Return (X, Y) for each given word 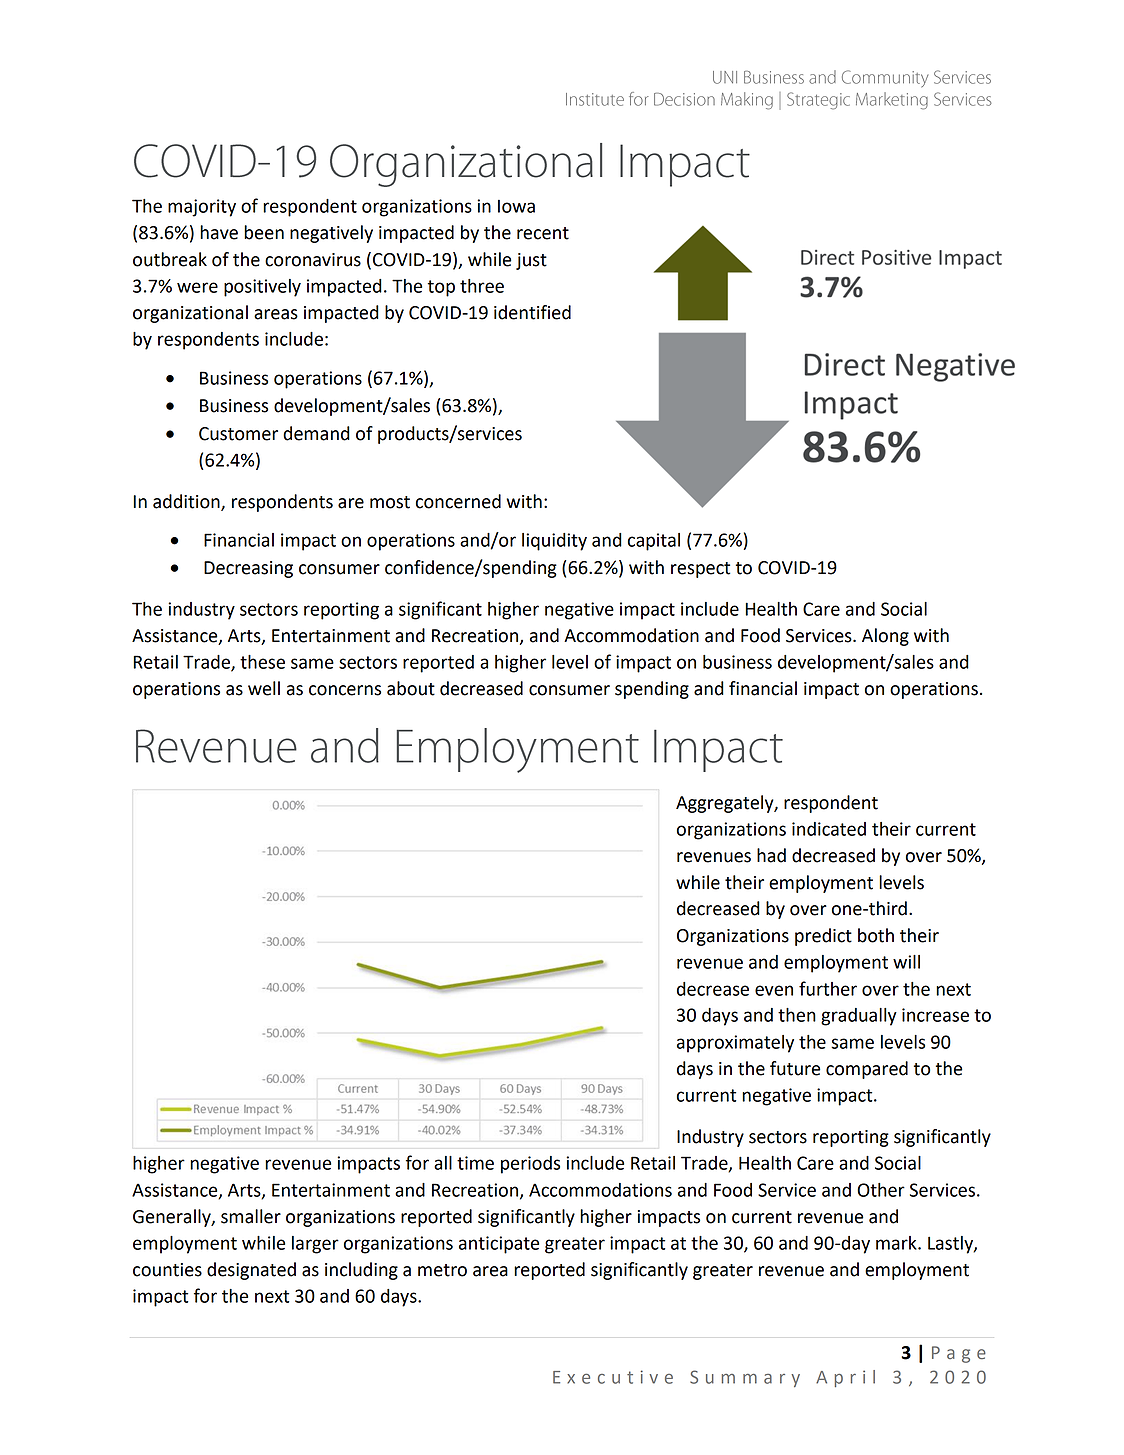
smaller (251, 1216)
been (264, 232)
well (264, 688)
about (411, 688)
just (531, 261)
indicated (829, 829)
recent (543, 233)
